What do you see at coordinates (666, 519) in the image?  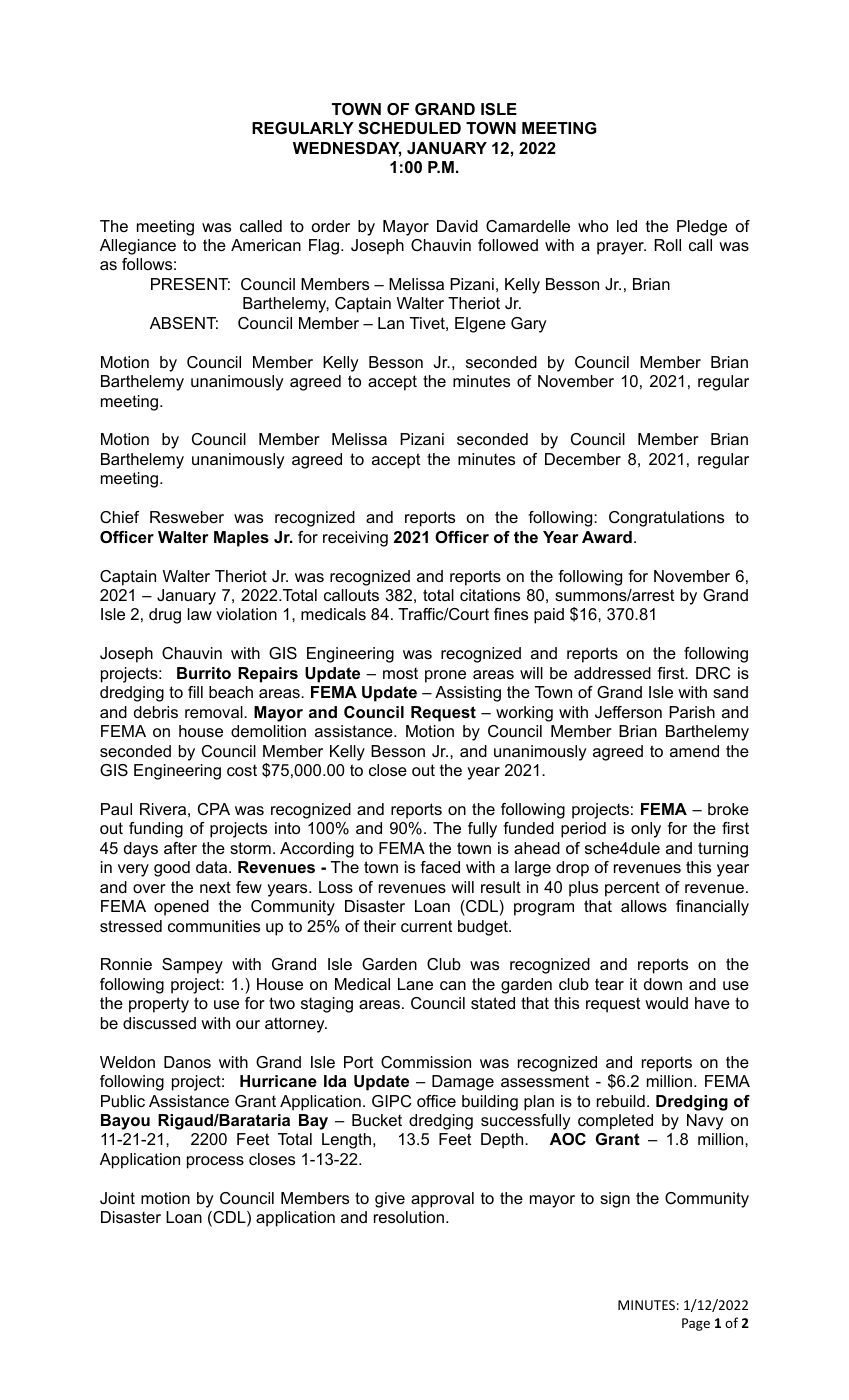 I see `Congratulations` at bounding box center [666, 519].
